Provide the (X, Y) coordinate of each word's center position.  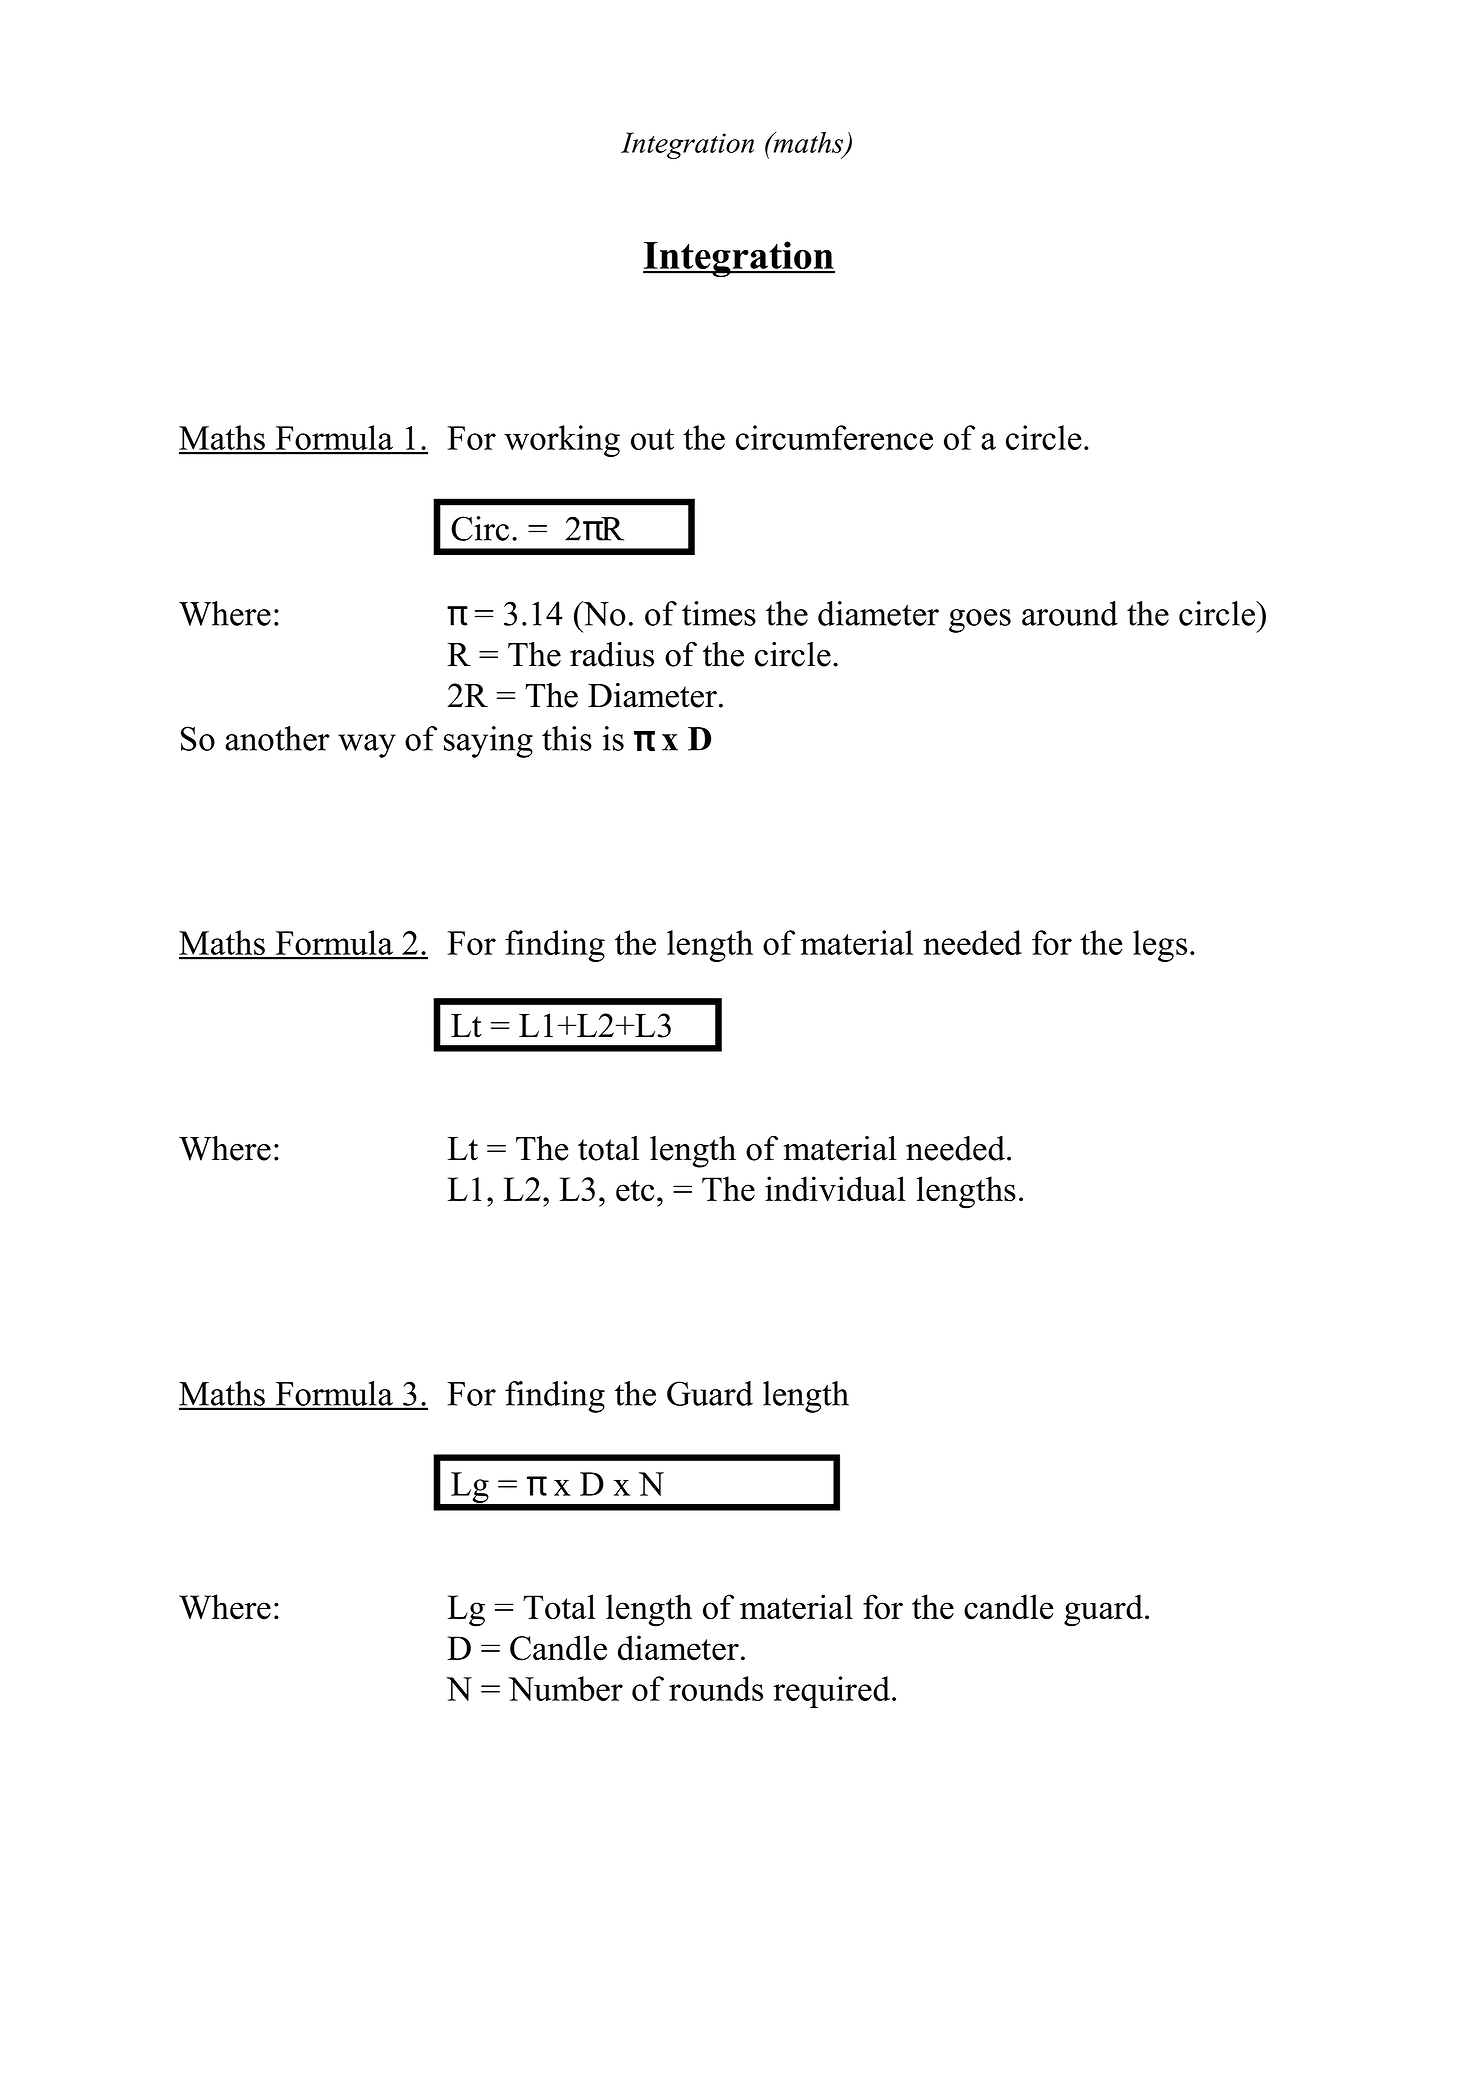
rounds (716, 1688)
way (367, 746)
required (831, 1692)
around (1070, 613)
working (562, 441)
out (652, 439)
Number (565, 1688)
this (567, 738)
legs (1160, 946)
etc (635, 1191)
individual (835, 1189)
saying (488, 742)
